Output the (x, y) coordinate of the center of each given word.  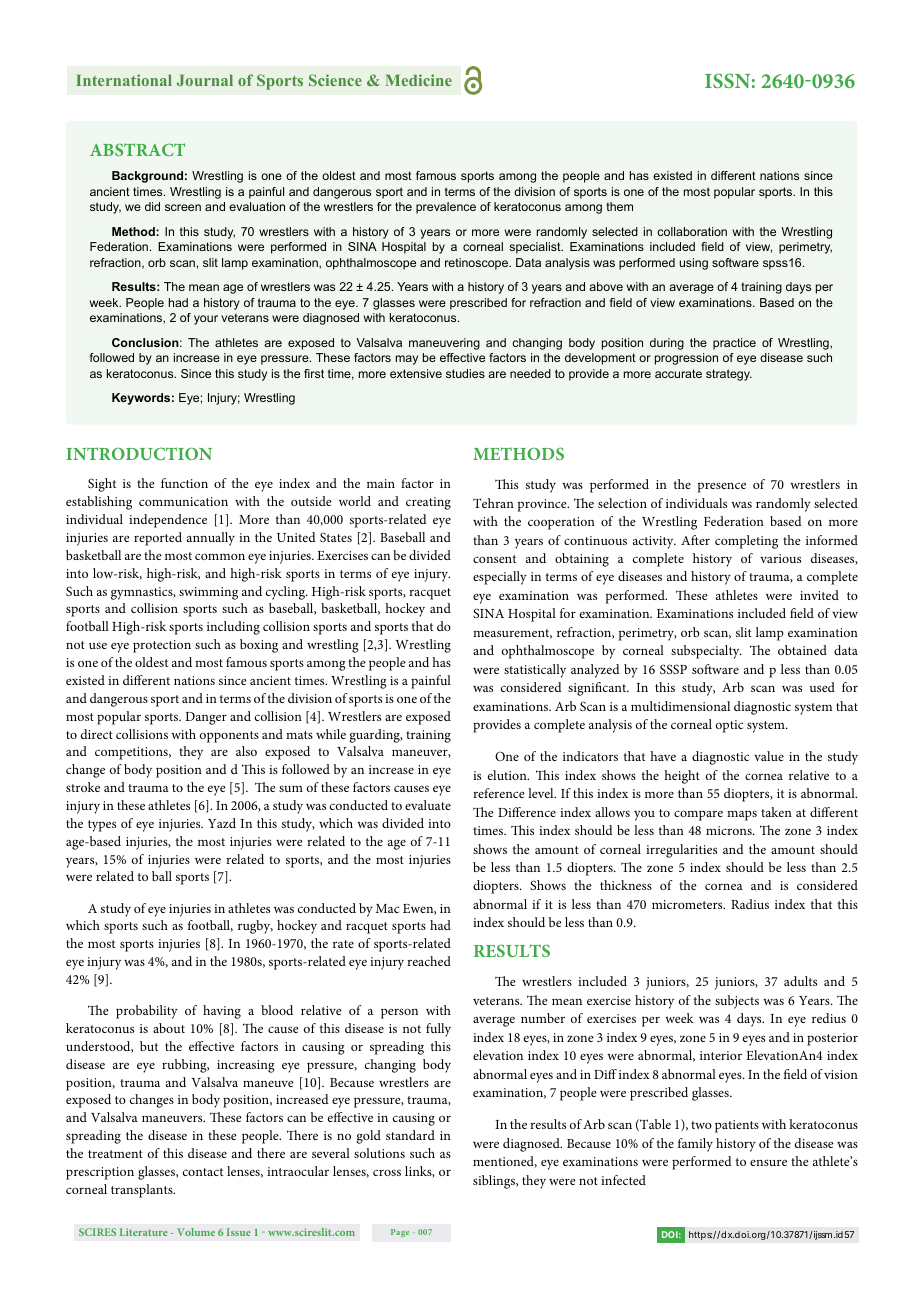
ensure (768, 1162)
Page (400, 1233)
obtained (802, 650)
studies (465, 373)
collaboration (692, 231)
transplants (143, 1191)
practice (734, 344)
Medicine (419, 80)
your (206, 320)
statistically (535, 671)
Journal (205, 80)
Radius (750, 904)
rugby (255, 927)
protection (162, 646)
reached (429, 961)
